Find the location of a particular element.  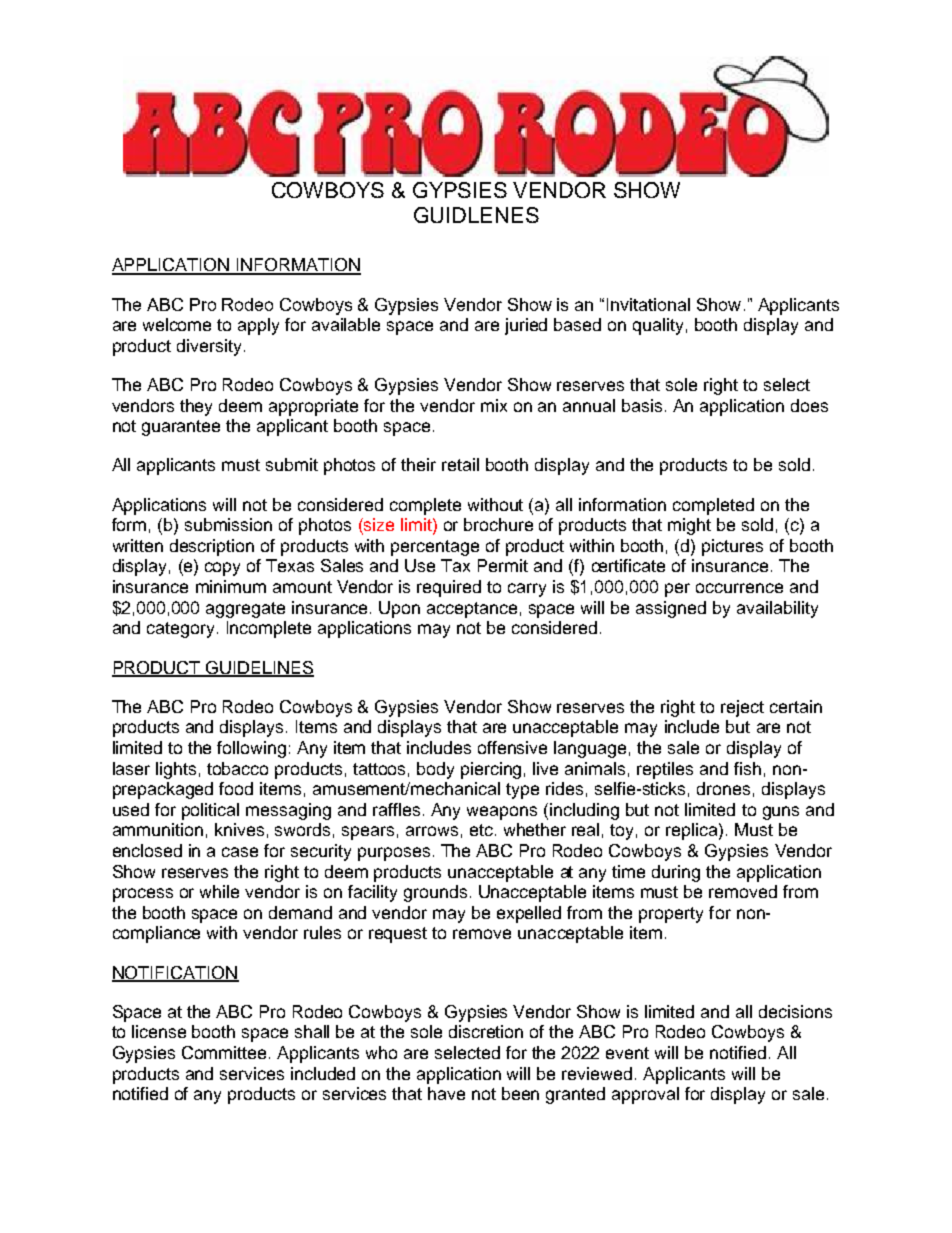

based is located at coordinates (577, 324).
